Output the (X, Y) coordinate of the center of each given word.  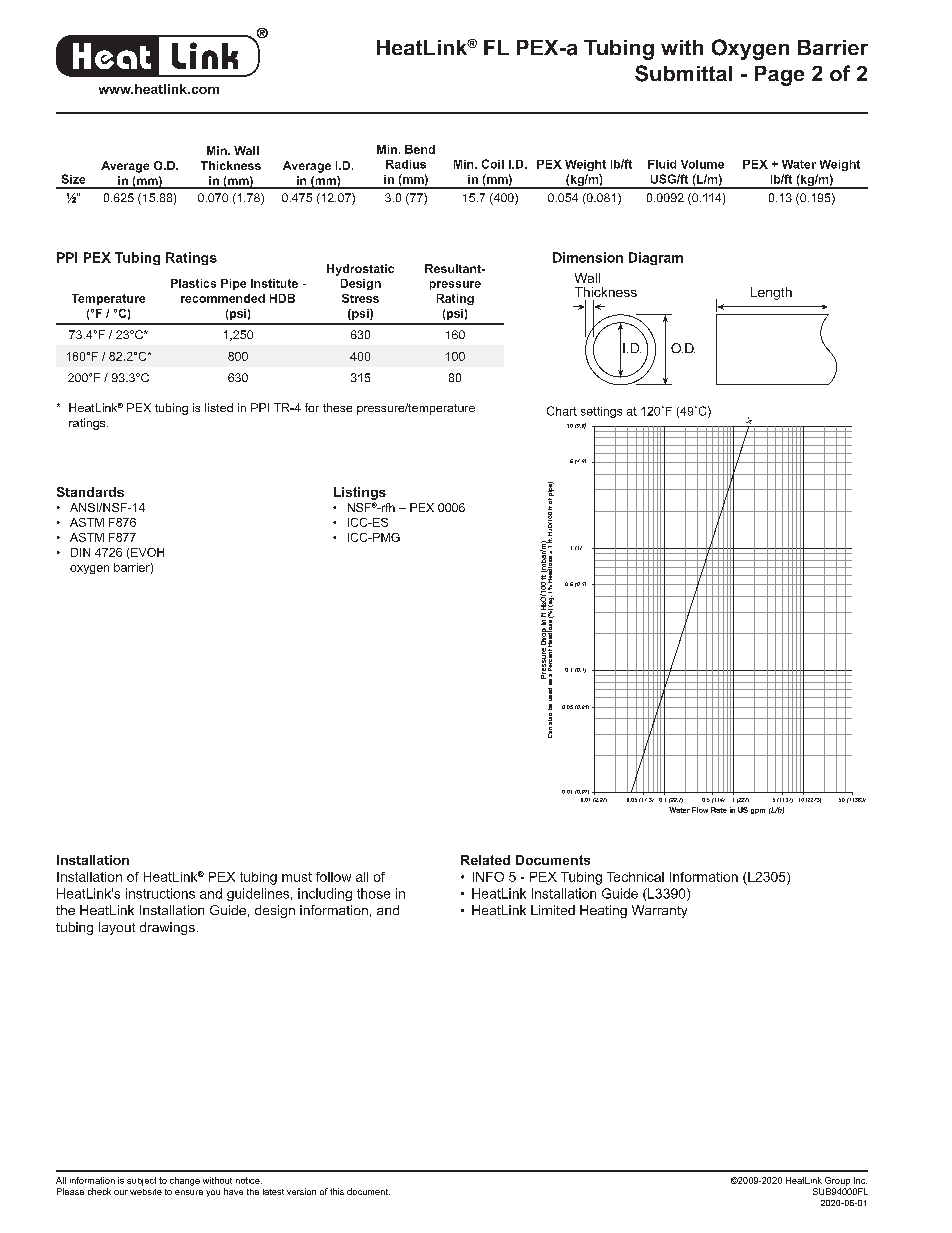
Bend (420, 149)
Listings (360, 493)
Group (837, 1181)
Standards (90, 492)
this (337, 1191)
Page (779, 76)
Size (73, 179)
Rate (719, 810)
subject (141, 1181)
